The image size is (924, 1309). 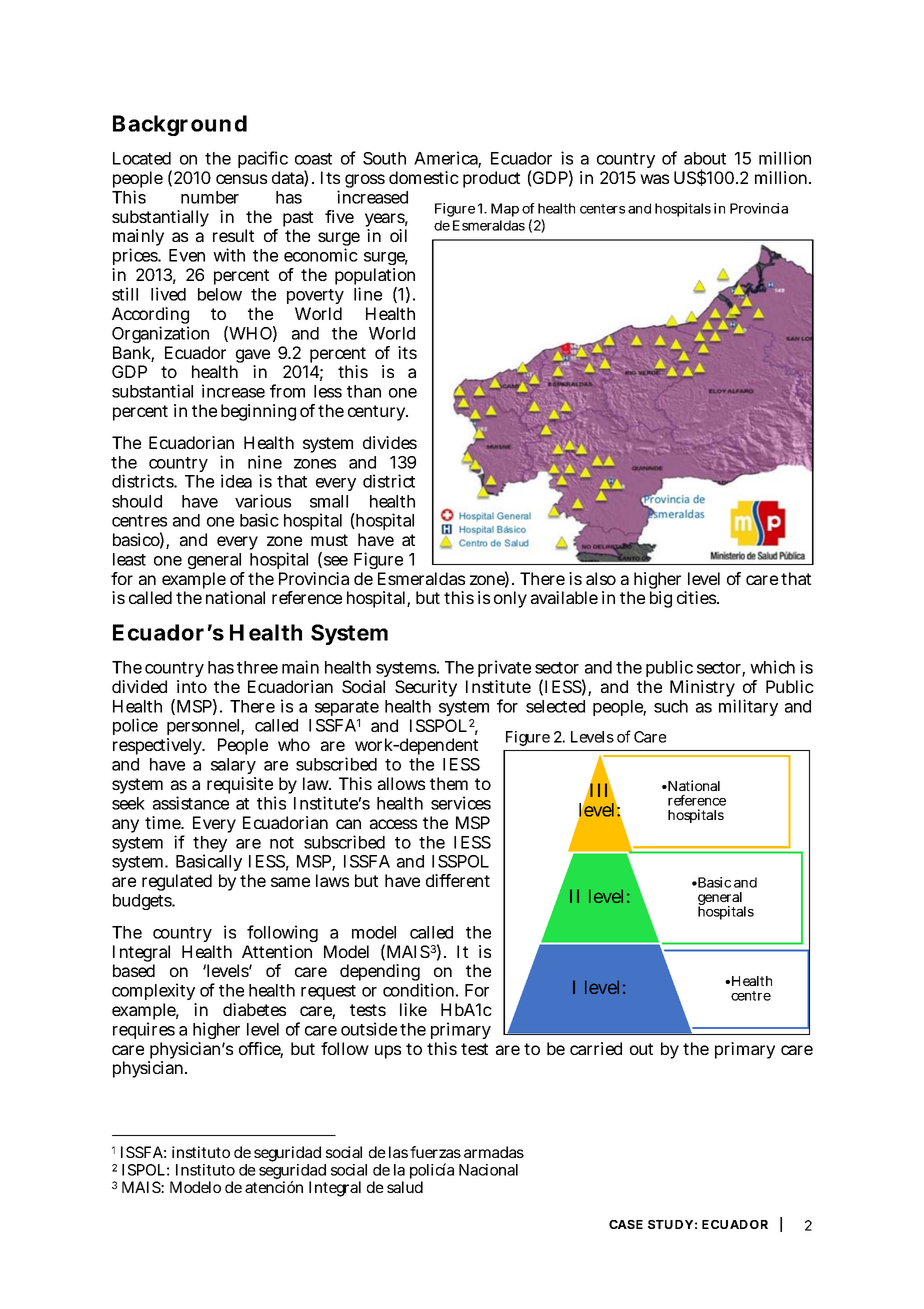 What do you see at coordinates (210, 845) in the image?
I see `they` at bounding box center [210, 845].
